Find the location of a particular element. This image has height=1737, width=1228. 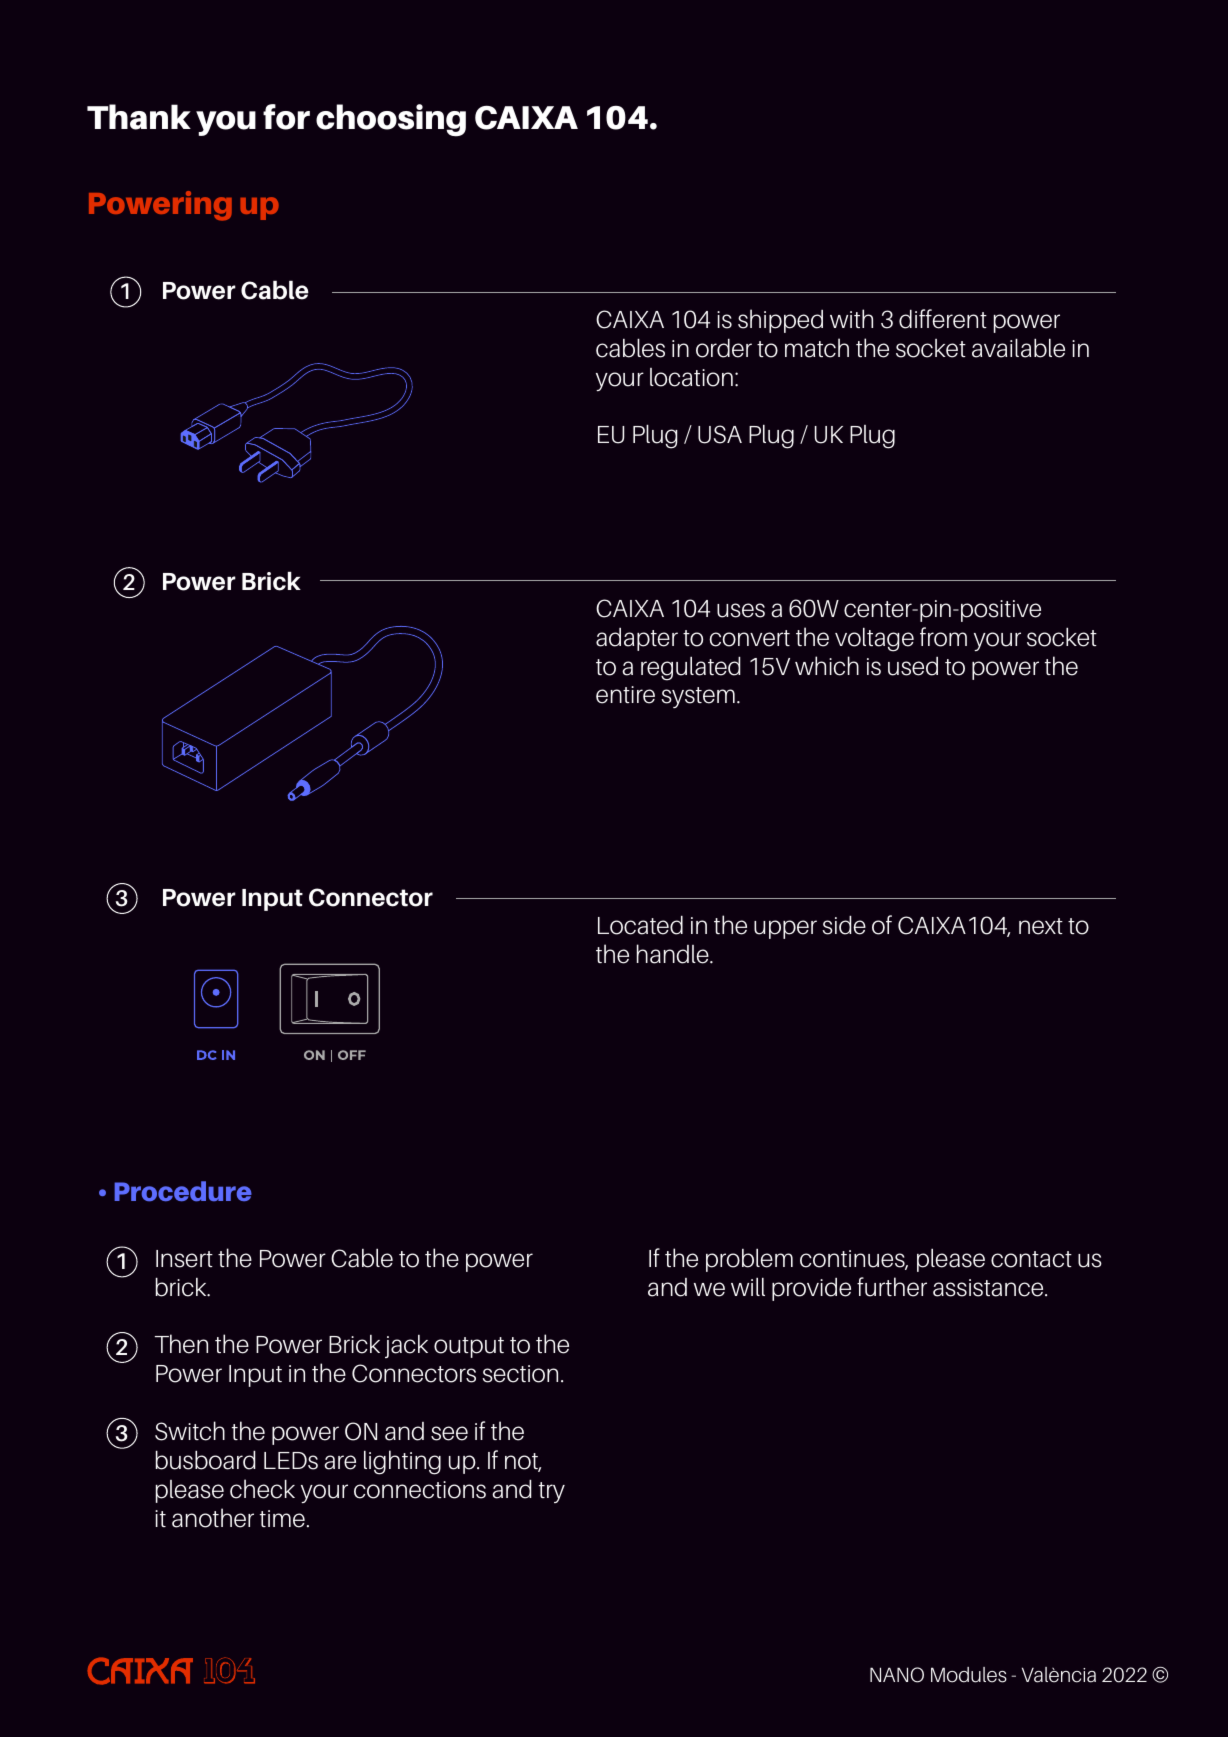

used is located at coordinates (913, 666).
